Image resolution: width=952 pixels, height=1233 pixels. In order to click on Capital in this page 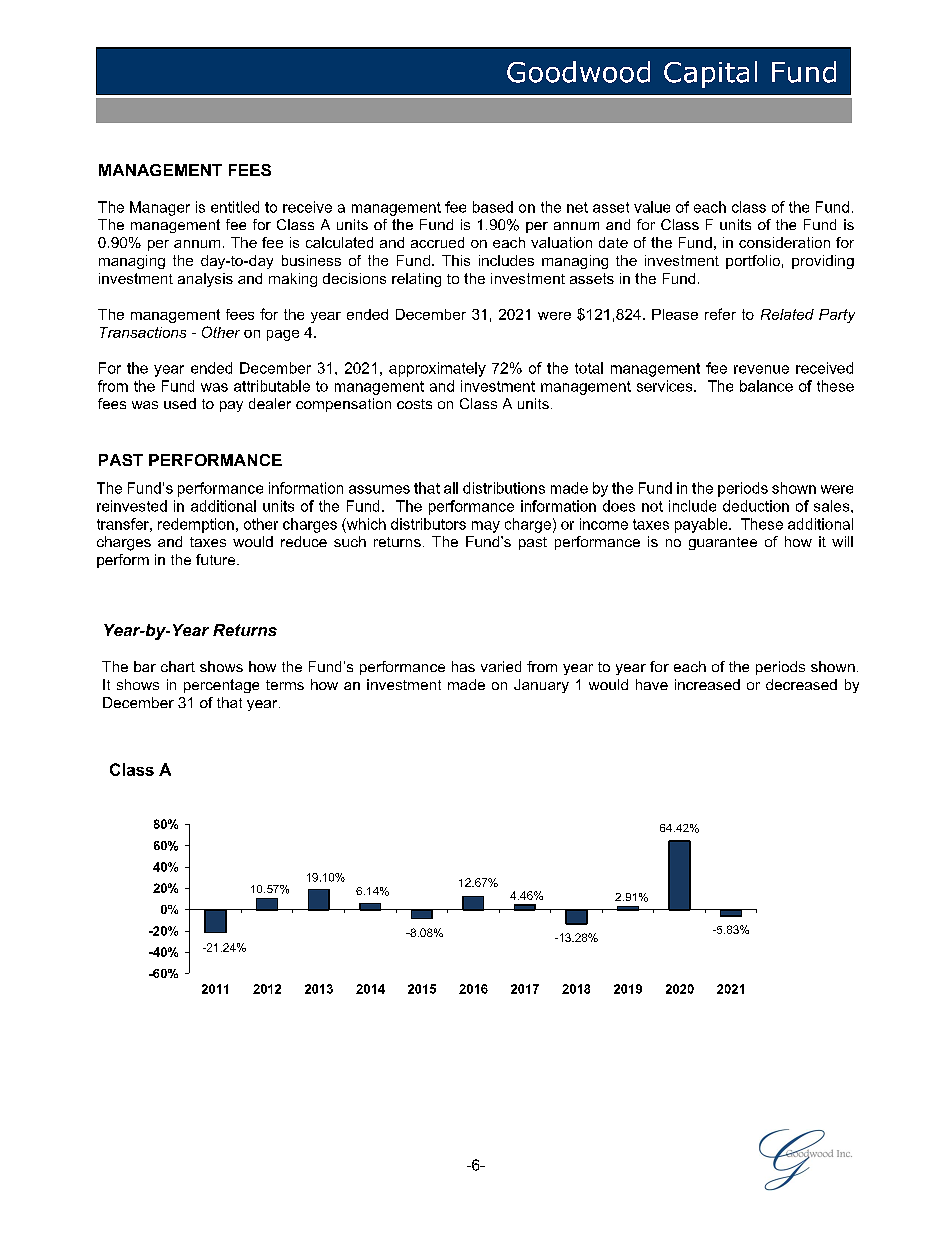, I will do `click(710, 74)`.
